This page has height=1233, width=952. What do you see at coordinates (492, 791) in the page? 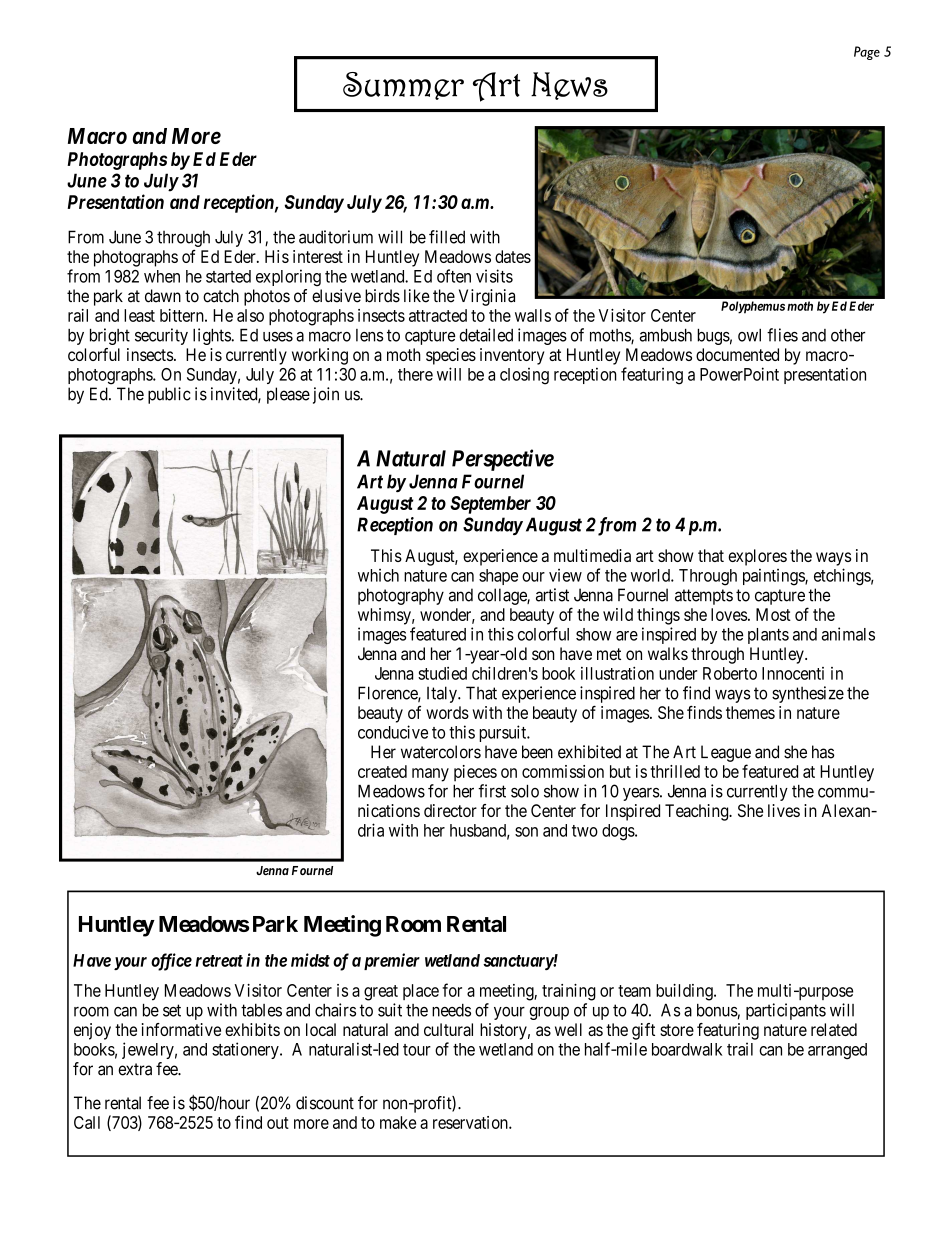
I see `first` at bounding box center [492, 791].
